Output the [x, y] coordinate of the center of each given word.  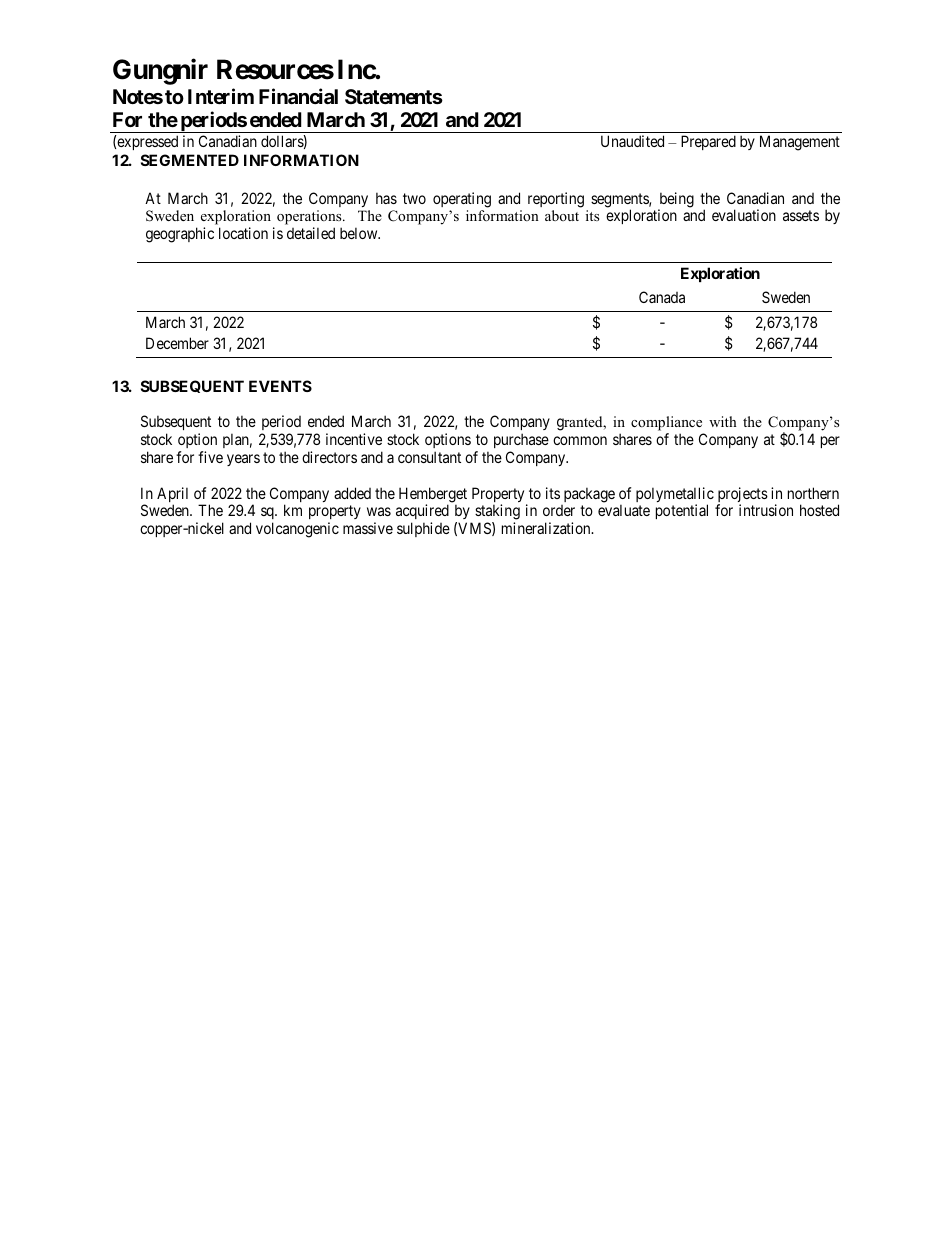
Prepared [708, 142]
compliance [666, 423]
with [723, 421]
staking [497, 513]
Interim [221, 96]
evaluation [744, 215]
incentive [354, 439]
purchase [521, 440]
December [177, 343]
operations [310, 219]
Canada [662, 297]
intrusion [766, 510]
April [172, 496]
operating [462, 200]
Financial [298, 96]
